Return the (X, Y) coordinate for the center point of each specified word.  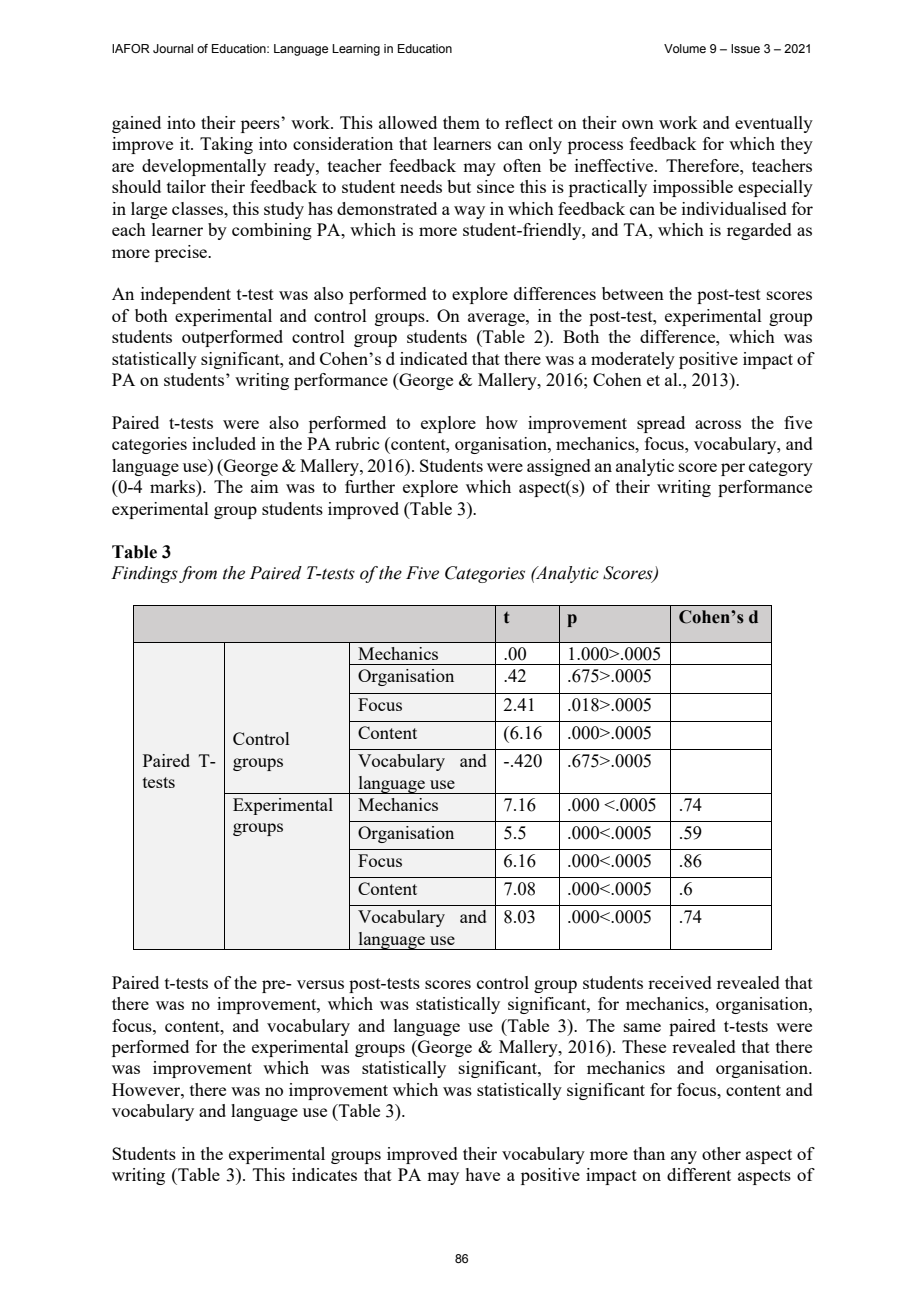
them (461, 122)
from (198, 574)
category (781, 468)
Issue (745, 48)
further (370, 486)
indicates (324, 1174)
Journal (173, 48)
